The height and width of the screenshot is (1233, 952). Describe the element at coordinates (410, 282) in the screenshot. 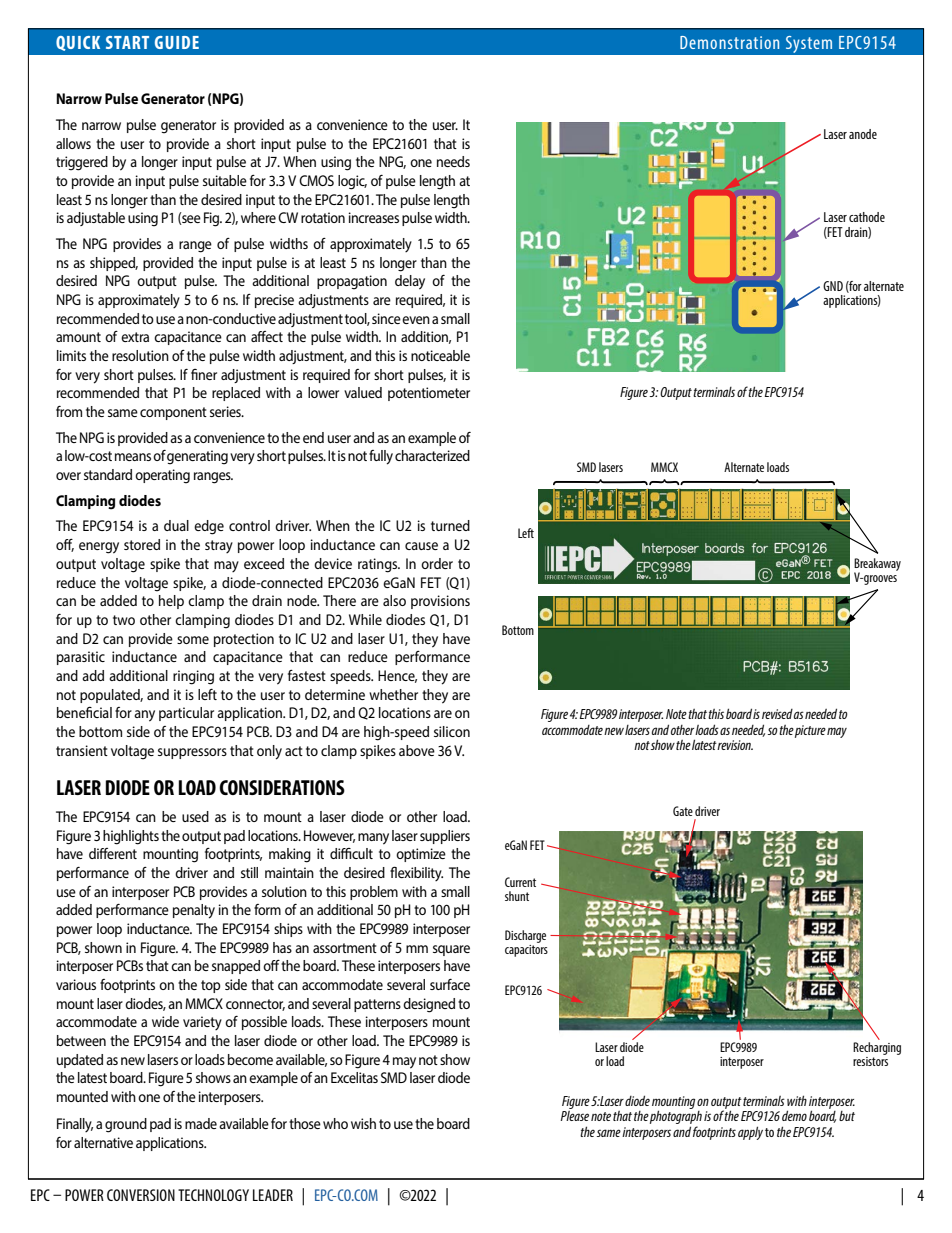

I see `delay` at that location.
